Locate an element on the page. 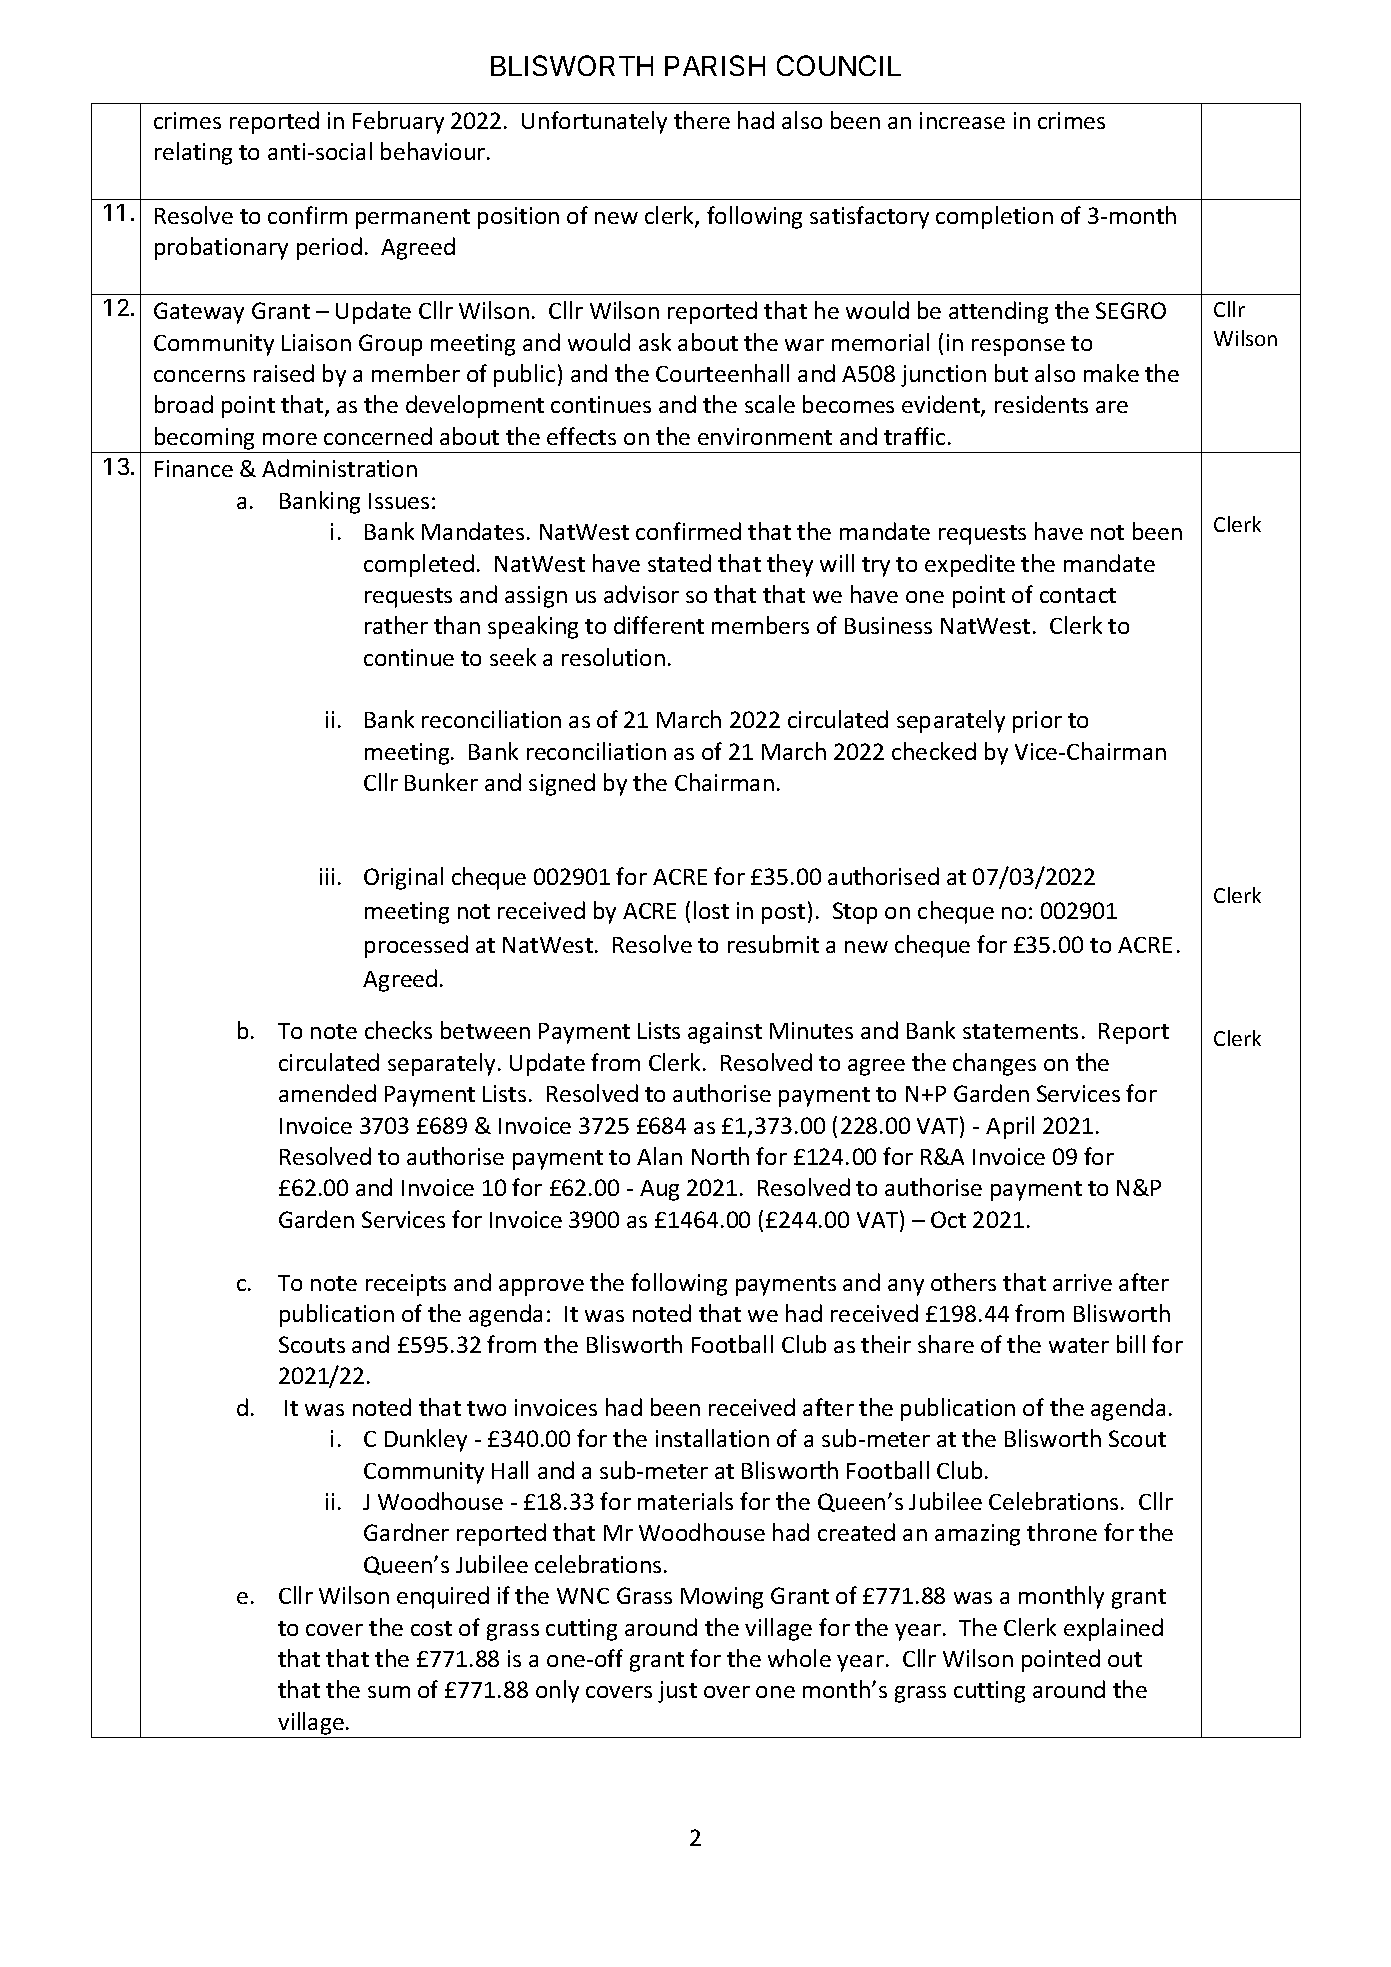 The height and width of the image is (1967, 1391). February is located at coordinates (398, 122).
